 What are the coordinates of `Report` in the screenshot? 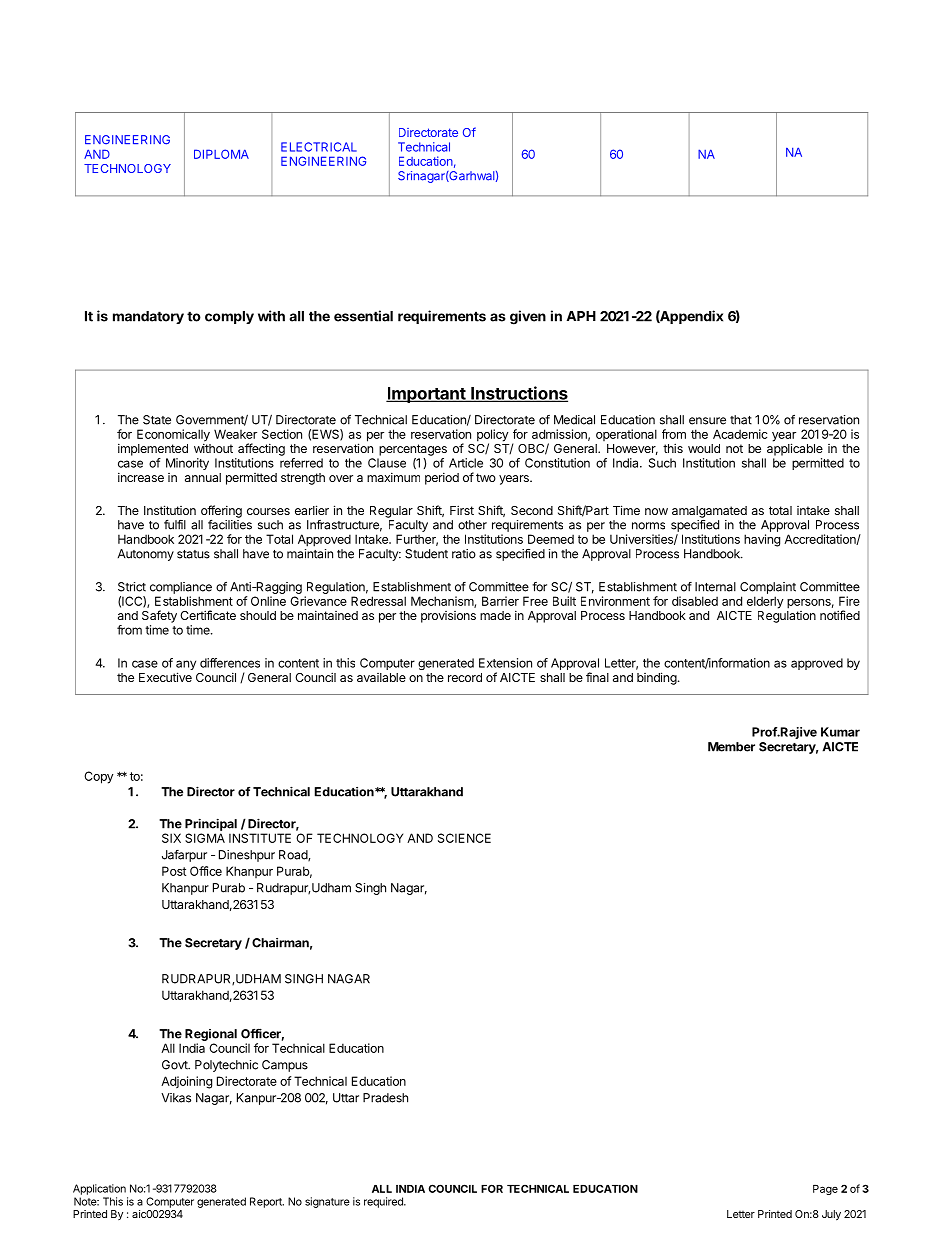 It's located at (267, 1202).
